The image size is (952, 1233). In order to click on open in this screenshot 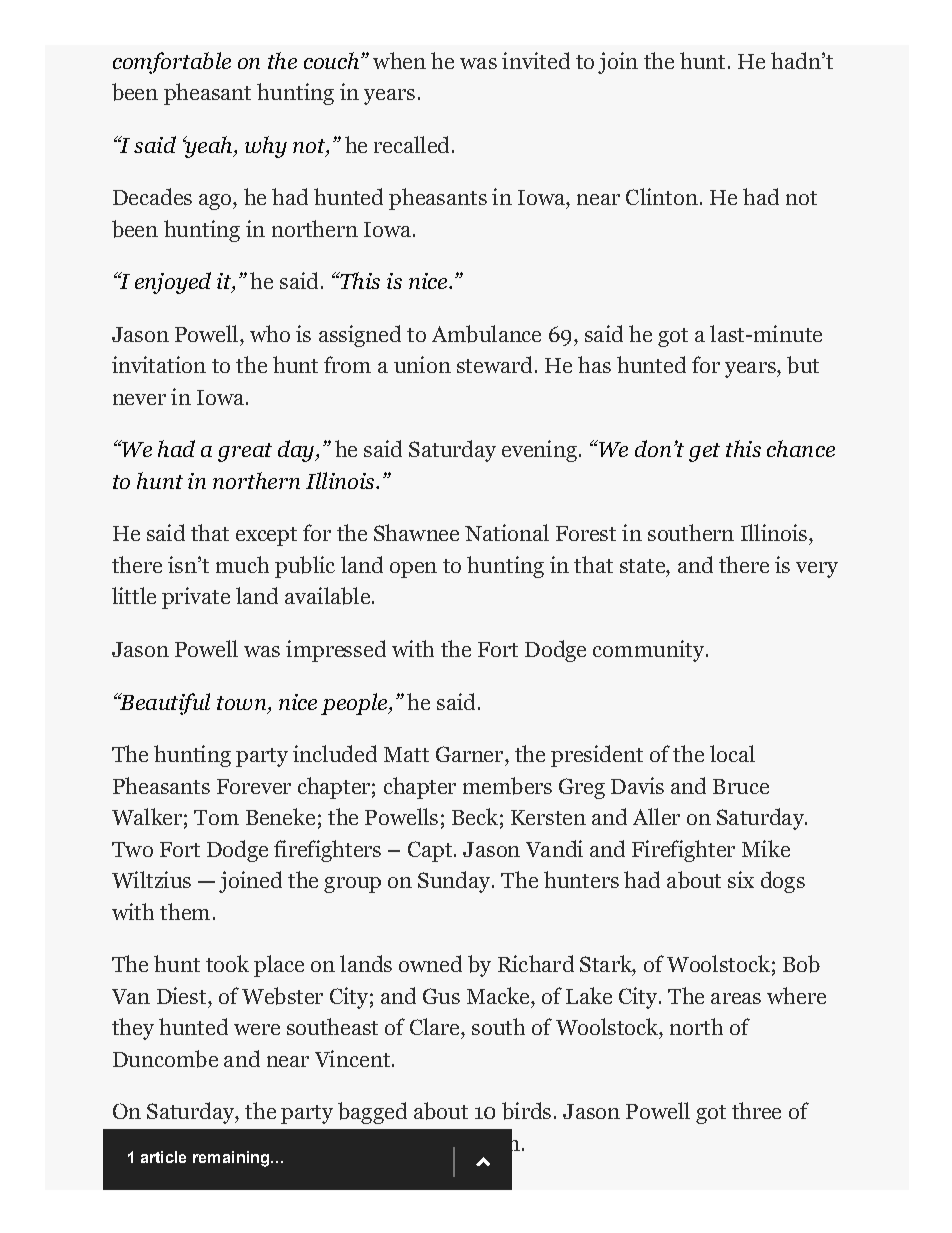, I will do `click(413, 570)`.
